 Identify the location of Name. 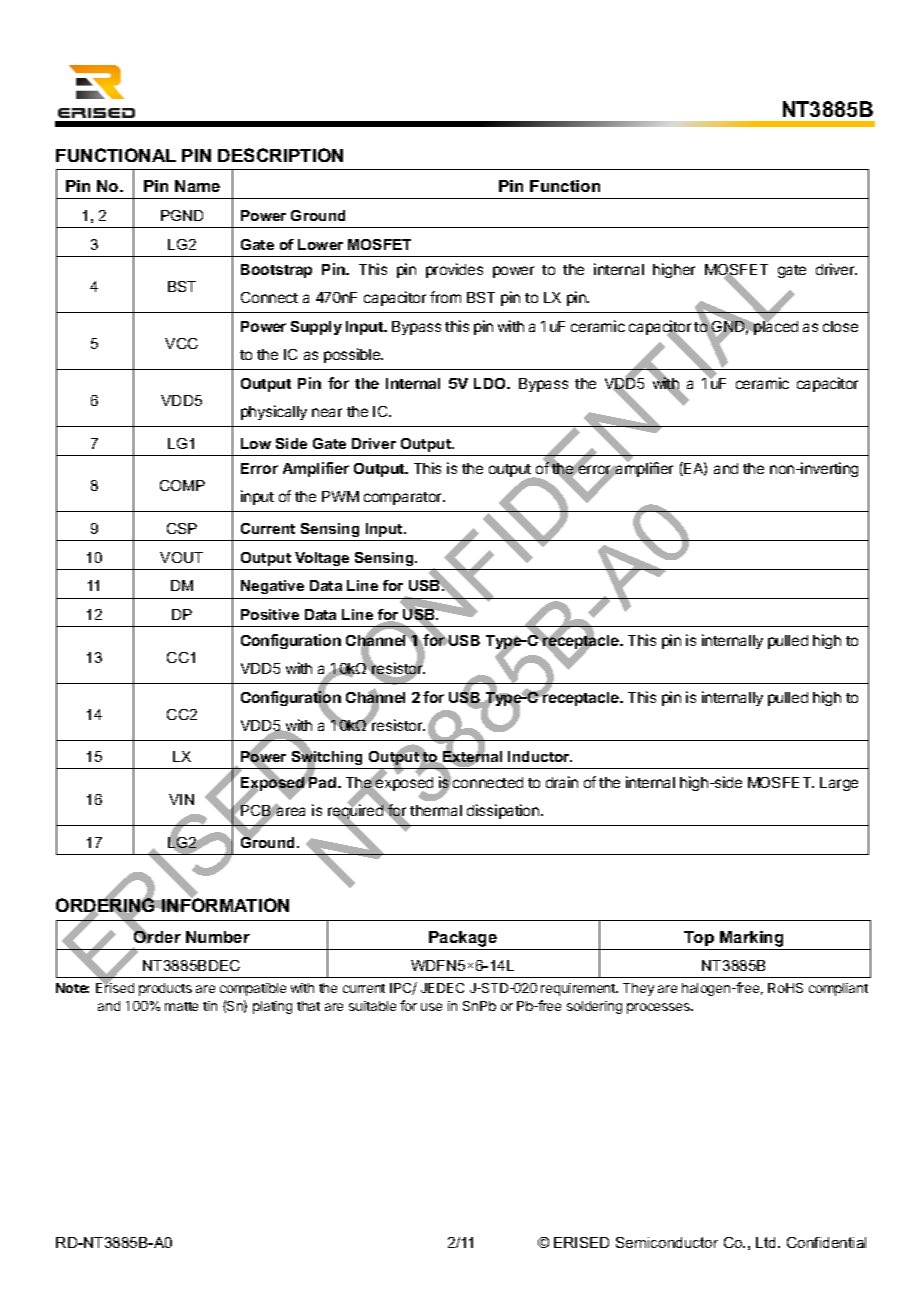
(197, 186).
